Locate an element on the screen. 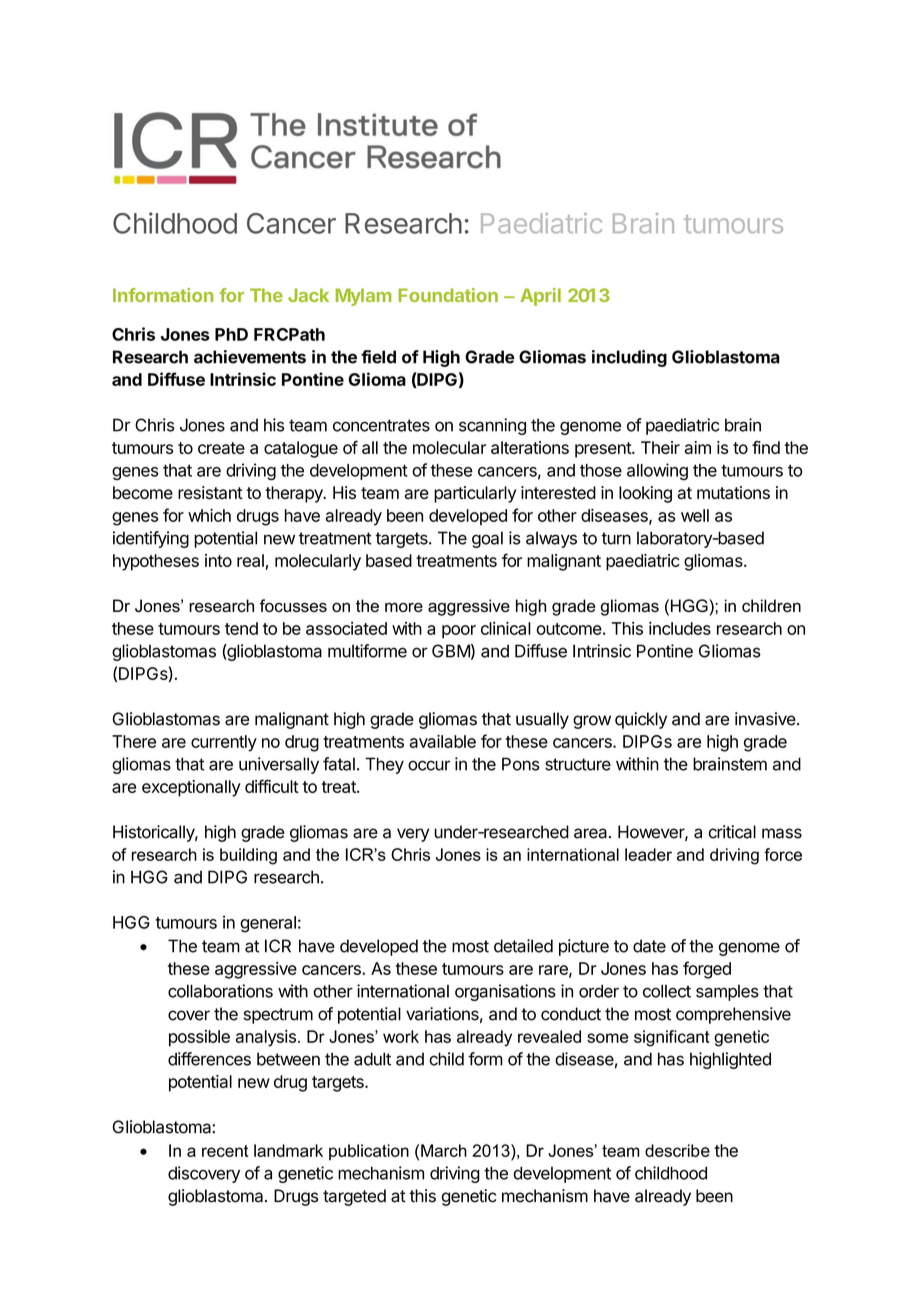  includes is located at coordinates (680, 628).
